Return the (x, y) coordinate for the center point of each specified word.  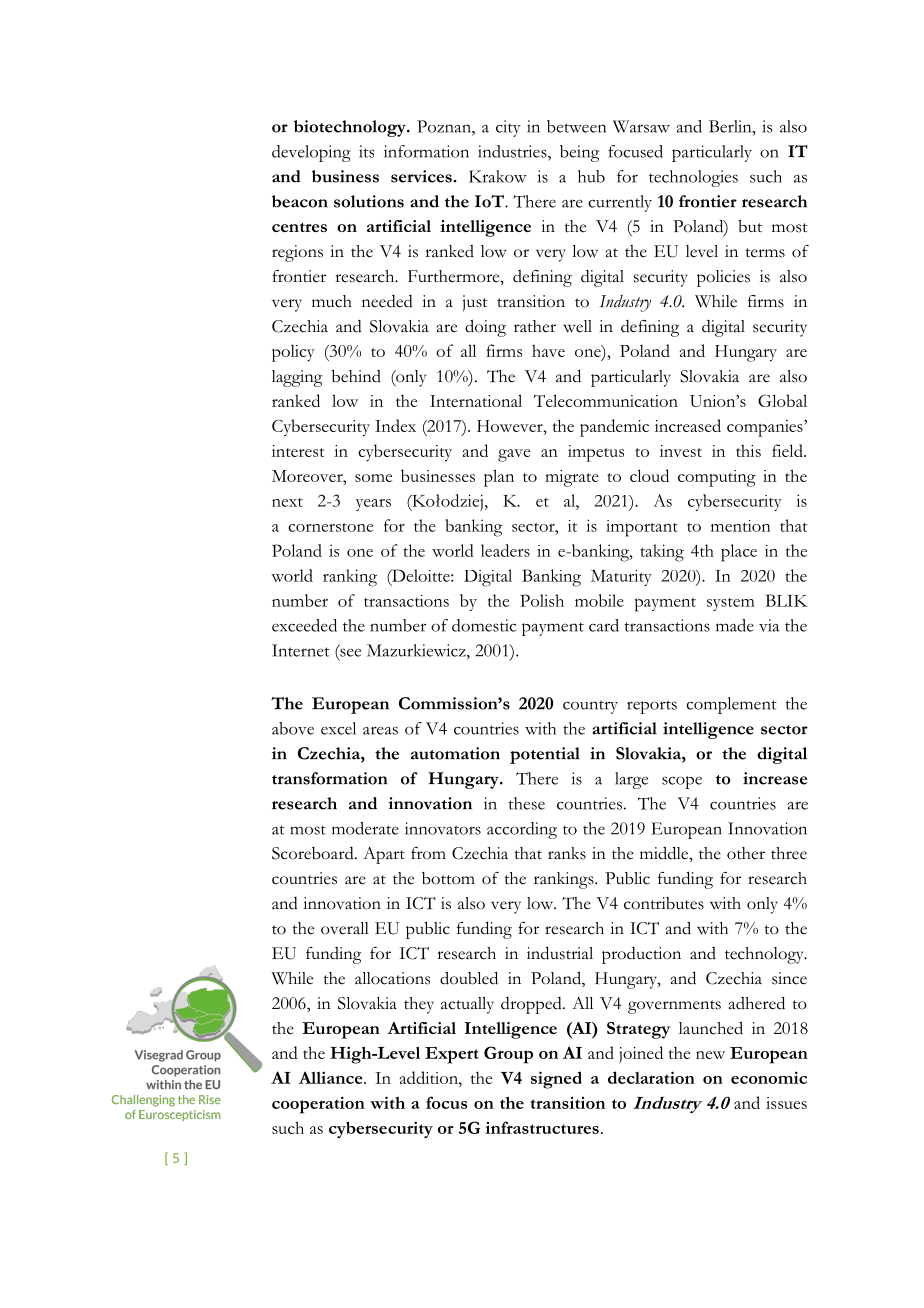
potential (545, 755)
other (746, 853)
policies (723, 278)
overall (345, 928)
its (366, 151)
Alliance (332, 1077)
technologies (693, 178)
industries (513, 151)
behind (356, 376)
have (548, 350)
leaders (505, 550)
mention (741, 526)
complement (731, 705)
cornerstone (330, 527)
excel (338, 728)
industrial (560, 953)
